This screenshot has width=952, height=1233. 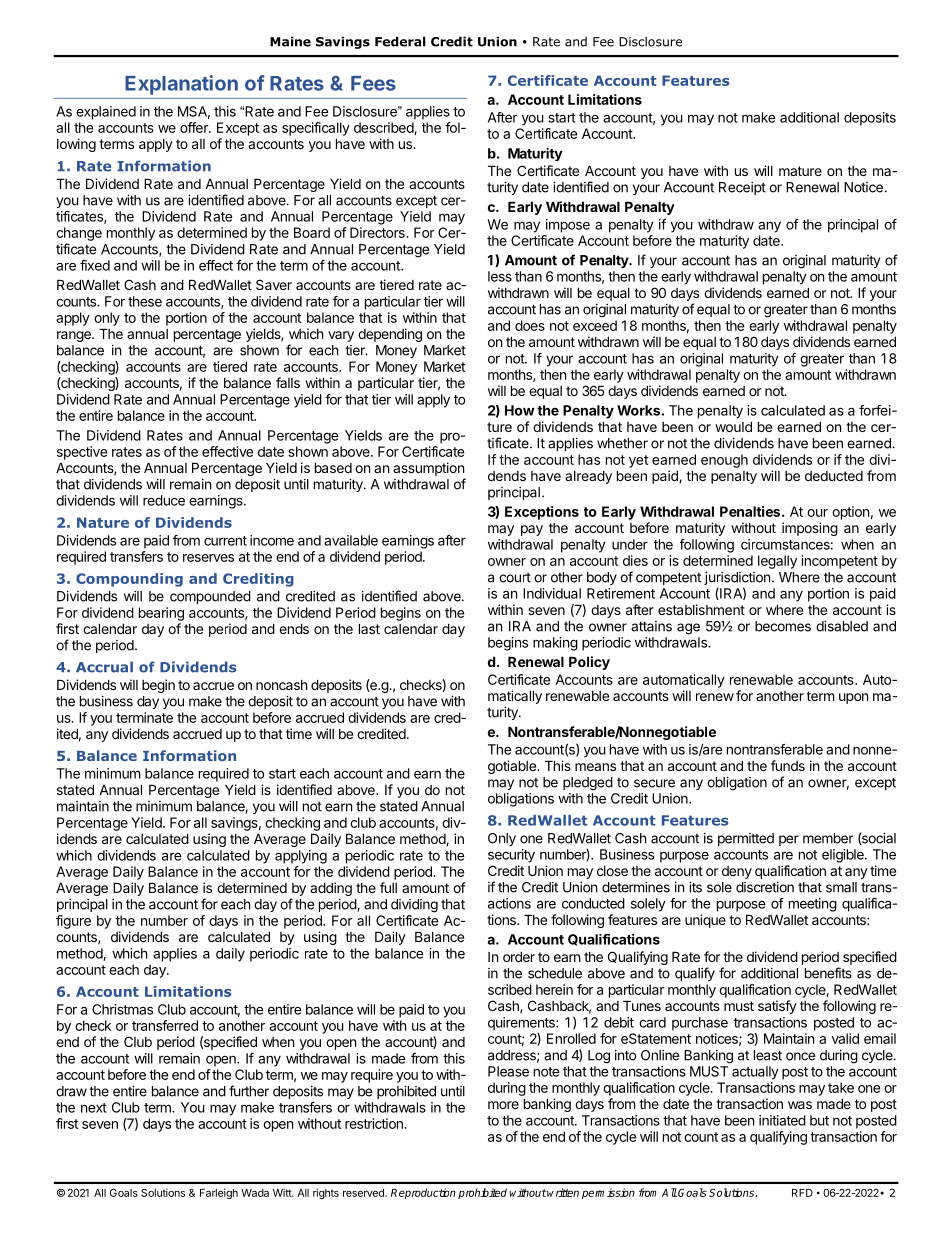 I want to click on would, so click(x=733, y=426).
